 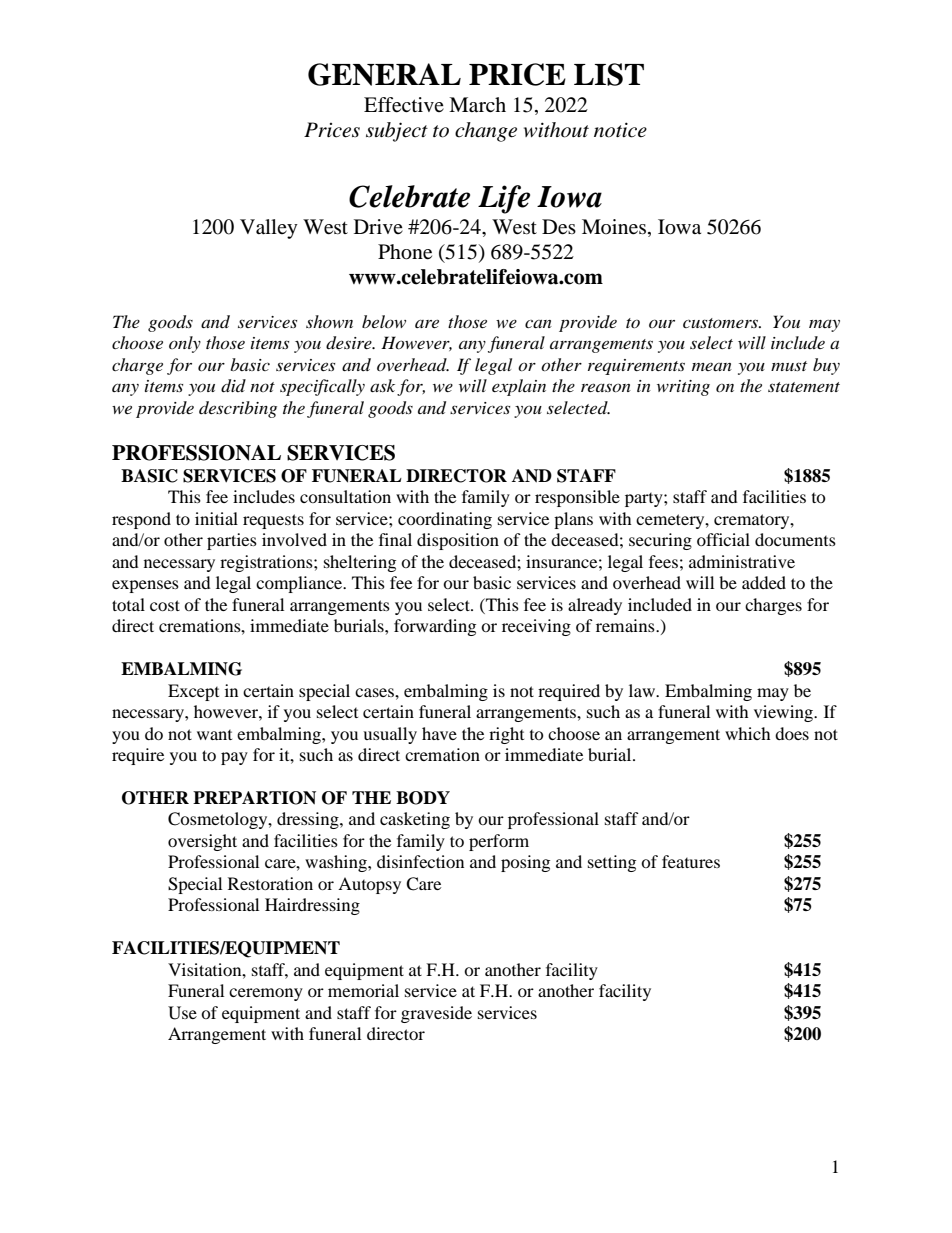 What do you see at coordinates (193, 692) in the screenshot?
I see `Except` at bounding box center [193, 692].
